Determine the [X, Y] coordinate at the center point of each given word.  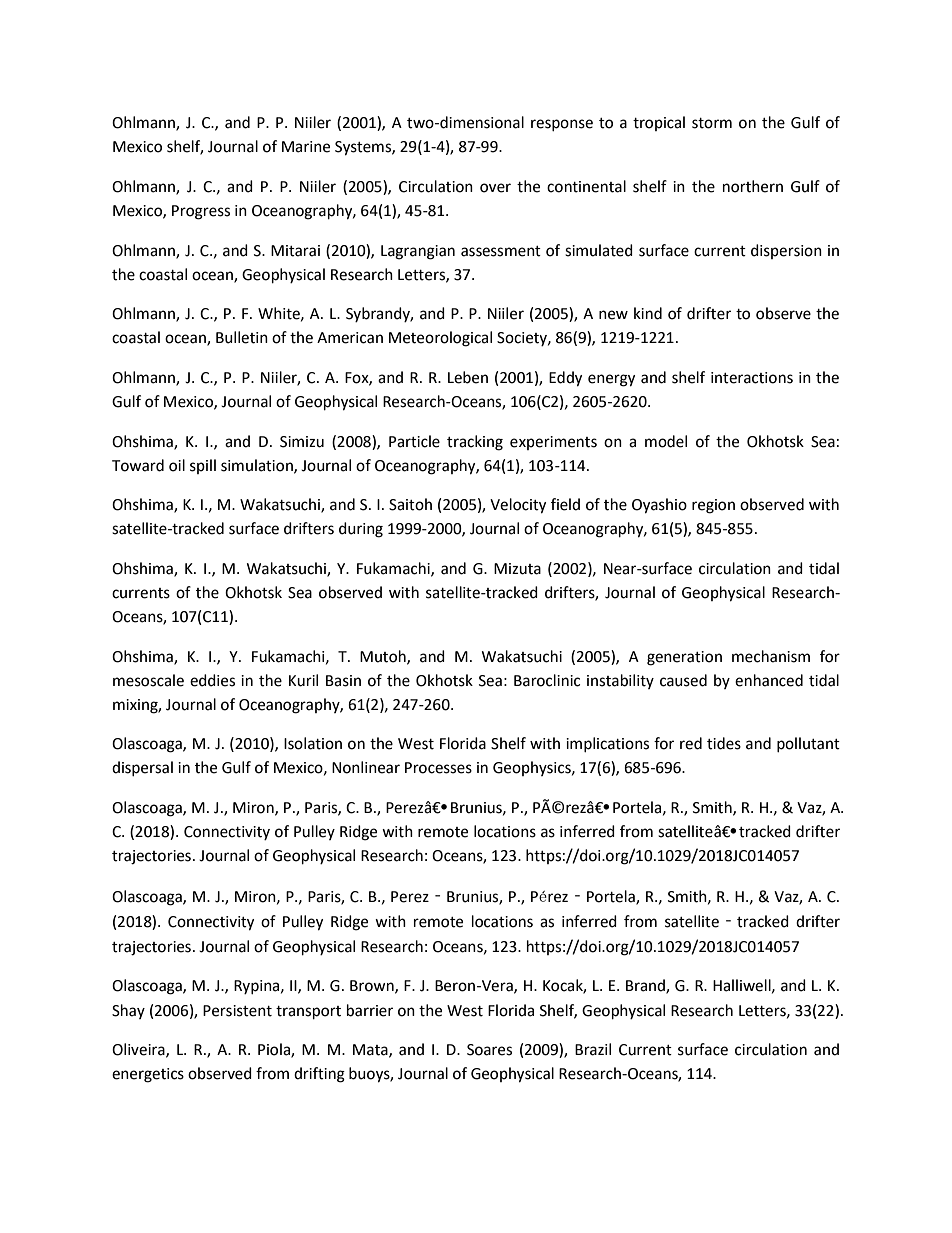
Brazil [593, 1049]
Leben [468, 377]
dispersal [142, 768]
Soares [489, 1050]
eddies [212, 680]
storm [712, 123]
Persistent [237, 1011]
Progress [201, 212]
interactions [752, 378]
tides [724, 743]
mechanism [771, 656]
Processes [438, 768]
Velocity [518, 506]
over [495, 188]
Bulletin [242, 337]
